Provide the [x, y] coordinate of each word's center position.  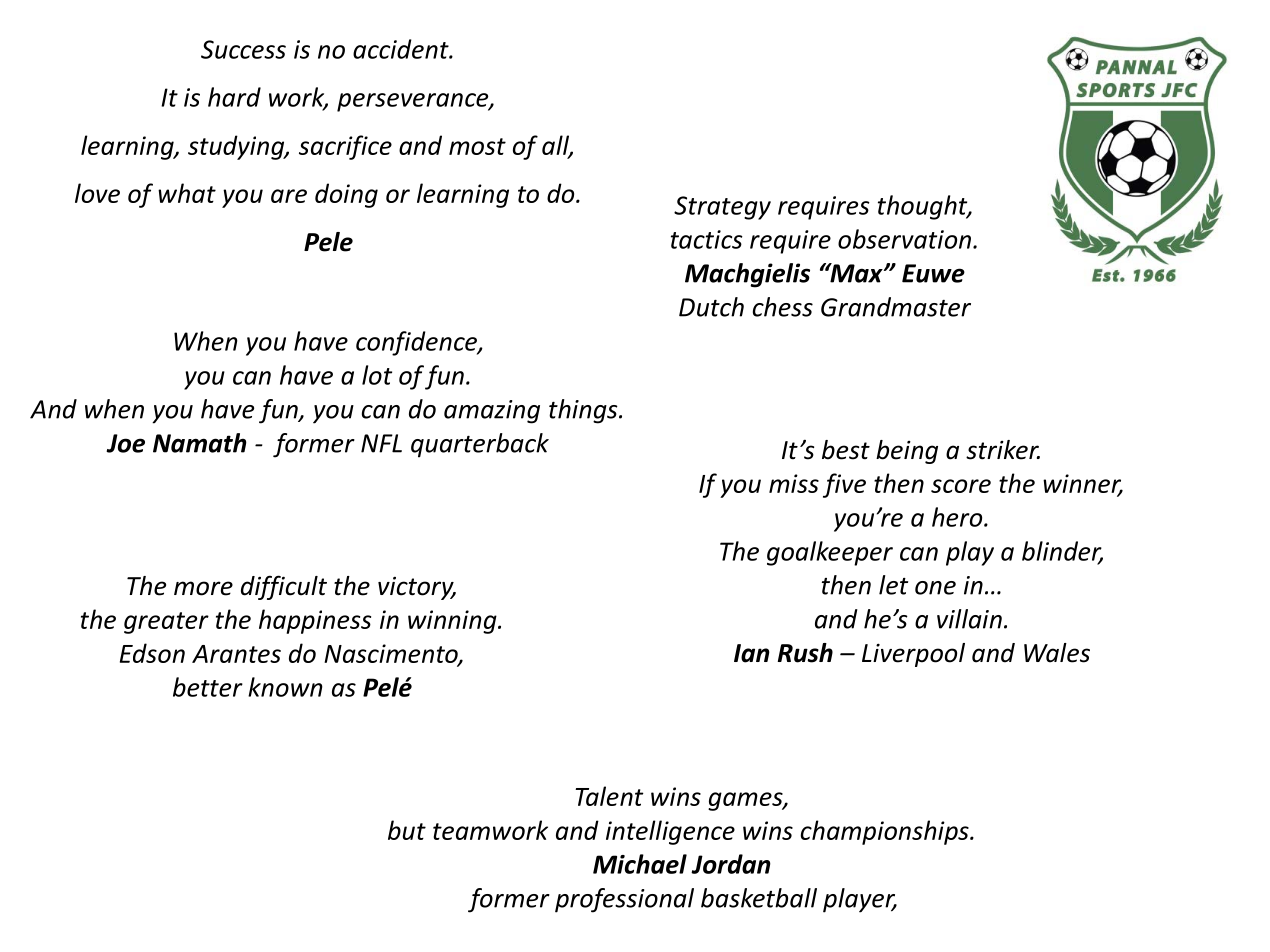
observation [904, 239]
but [407, 830]
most [477, 146]
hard [234, 97]
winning [453, 622]
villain [969, 619]
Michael [640, 864]
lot [377, 375]
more [203, 588]
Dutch [711, 307]
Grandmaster [896, 307]
